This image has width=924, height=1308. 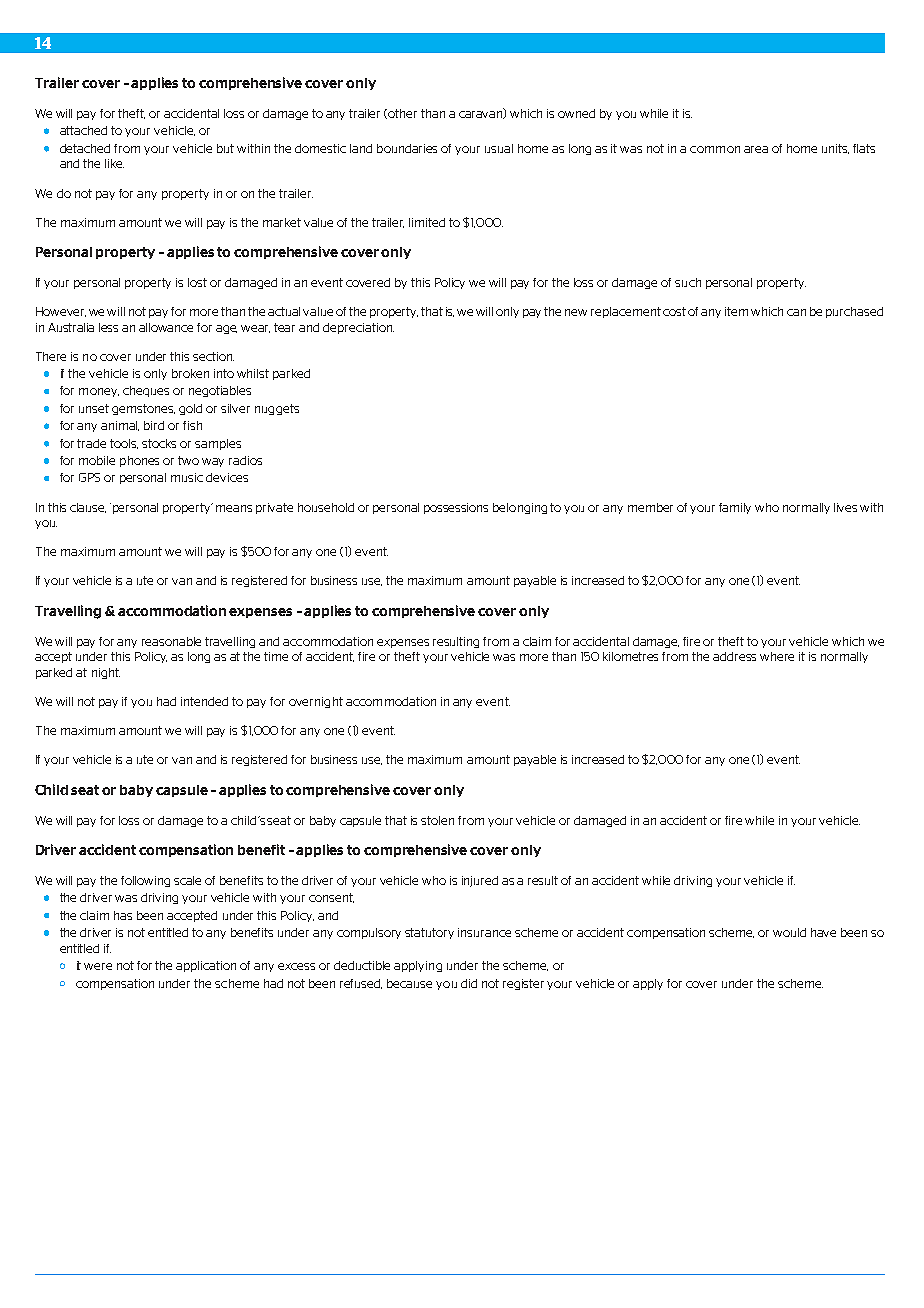 I want to click on did, so click(x=469, y=983).
